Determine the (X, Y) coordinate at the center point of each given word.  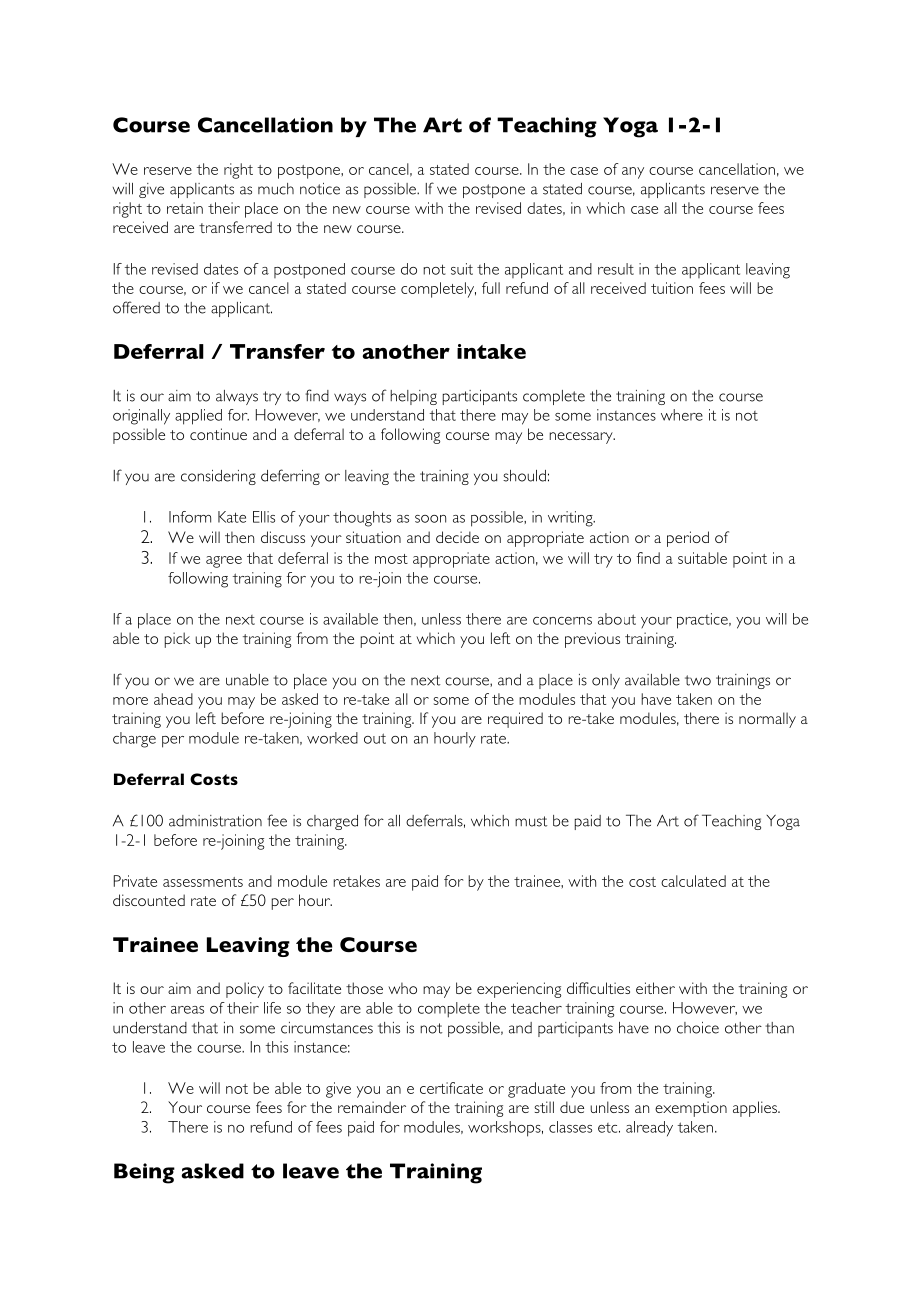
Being (144, 1173)
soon (430, 519)
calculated (693, 881)
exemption (691, 1109)
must (531, 821)
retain (185, 208)
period (688, 539)
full (491, 288)
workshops (505, 1129)
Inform (190, 517)
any (633, 173)
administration (215, 821)
